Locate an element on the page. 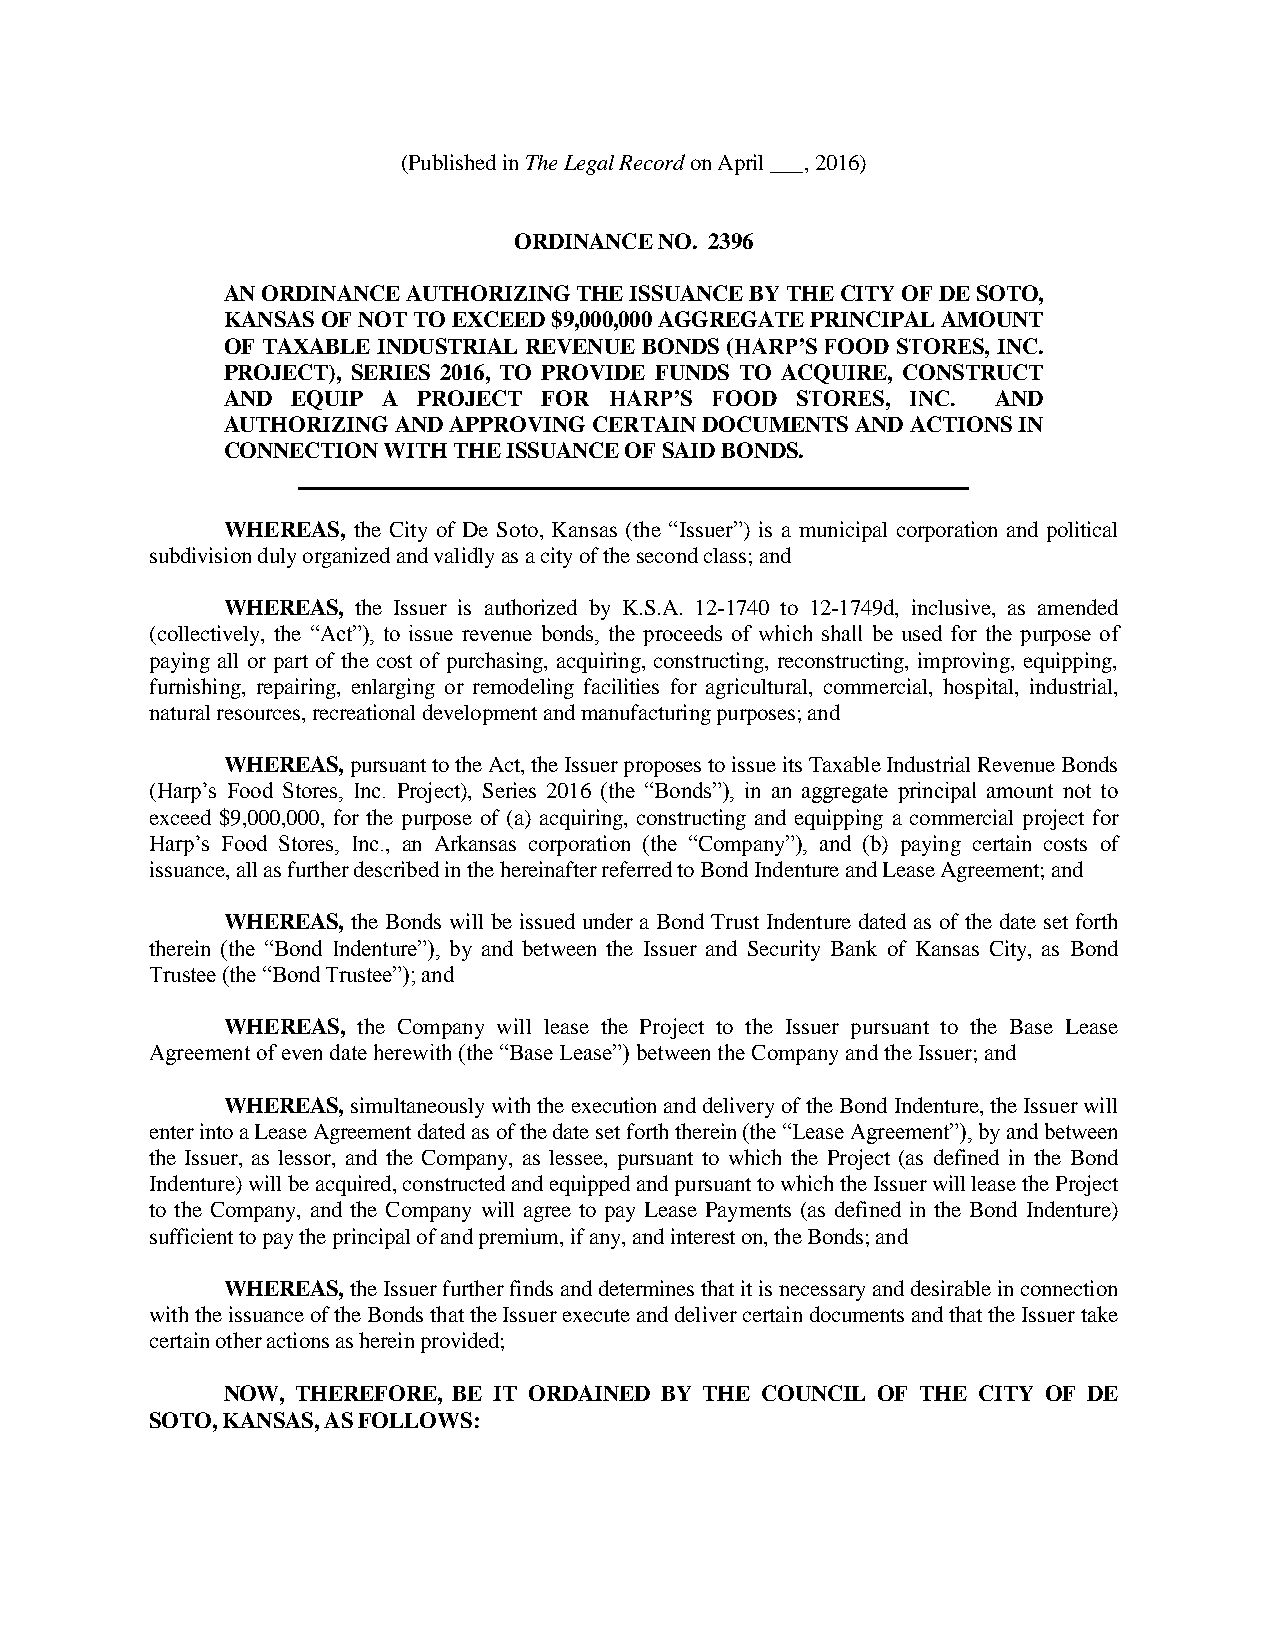 The height and width of the image is (1640, 1267). other is located at coordinates (239, 1340).
